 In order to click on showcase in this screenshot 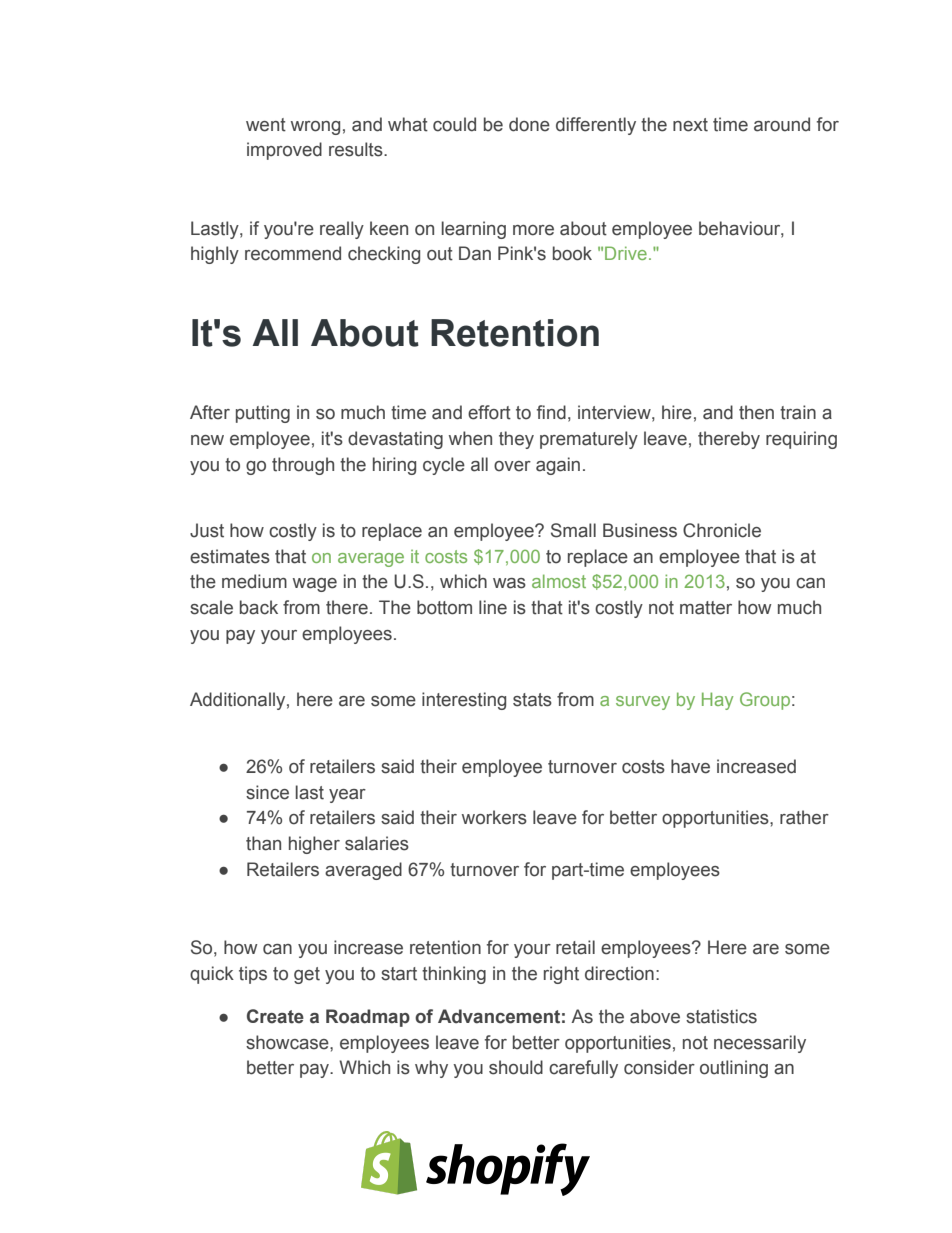, I will do `click(288, 1042)`.
